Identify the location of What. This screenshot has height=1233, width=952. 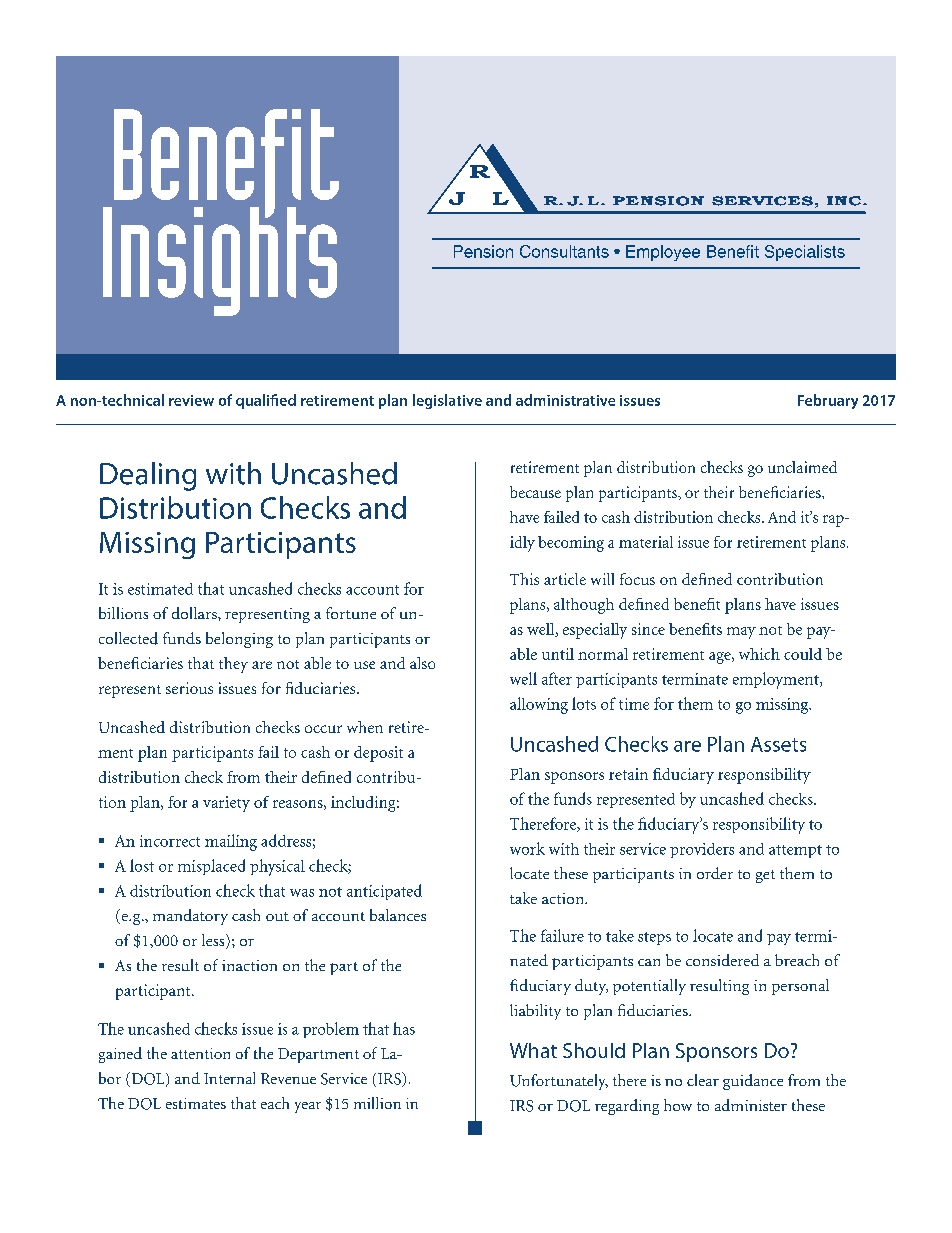
(533, 1050).
